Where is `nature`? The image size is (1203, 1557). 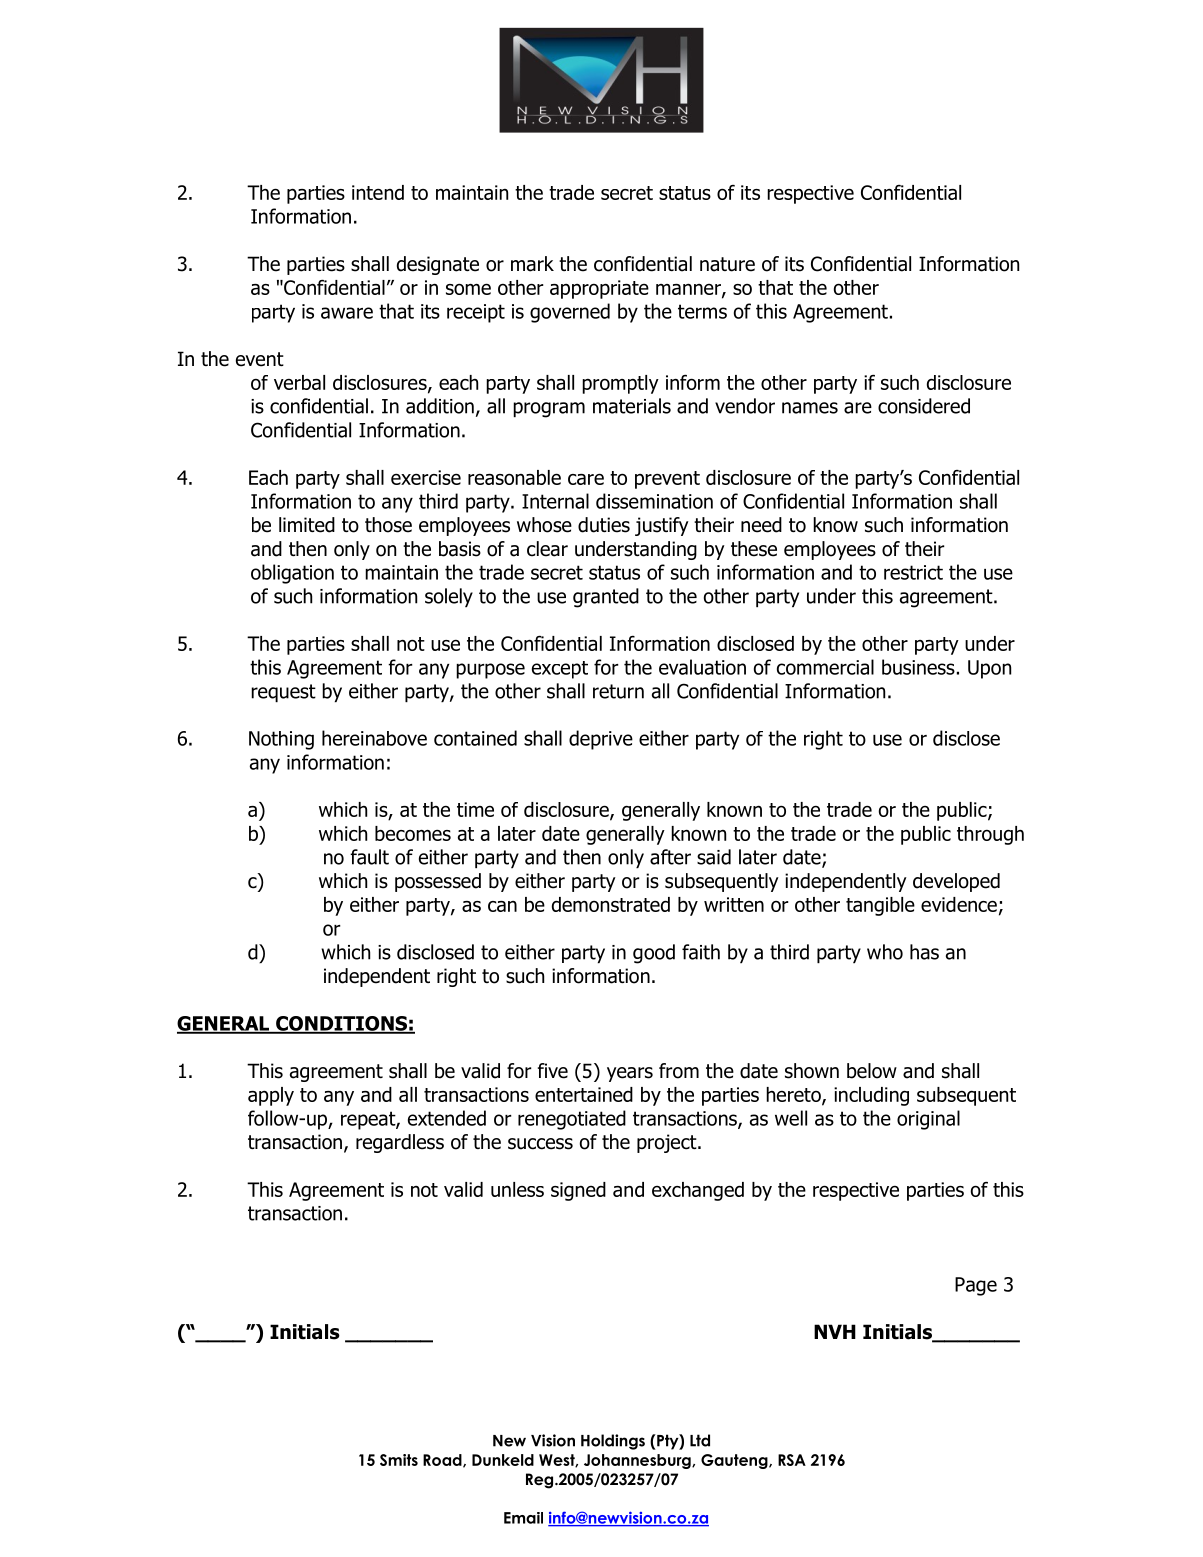
nature is located at coordinates (727, 264).
